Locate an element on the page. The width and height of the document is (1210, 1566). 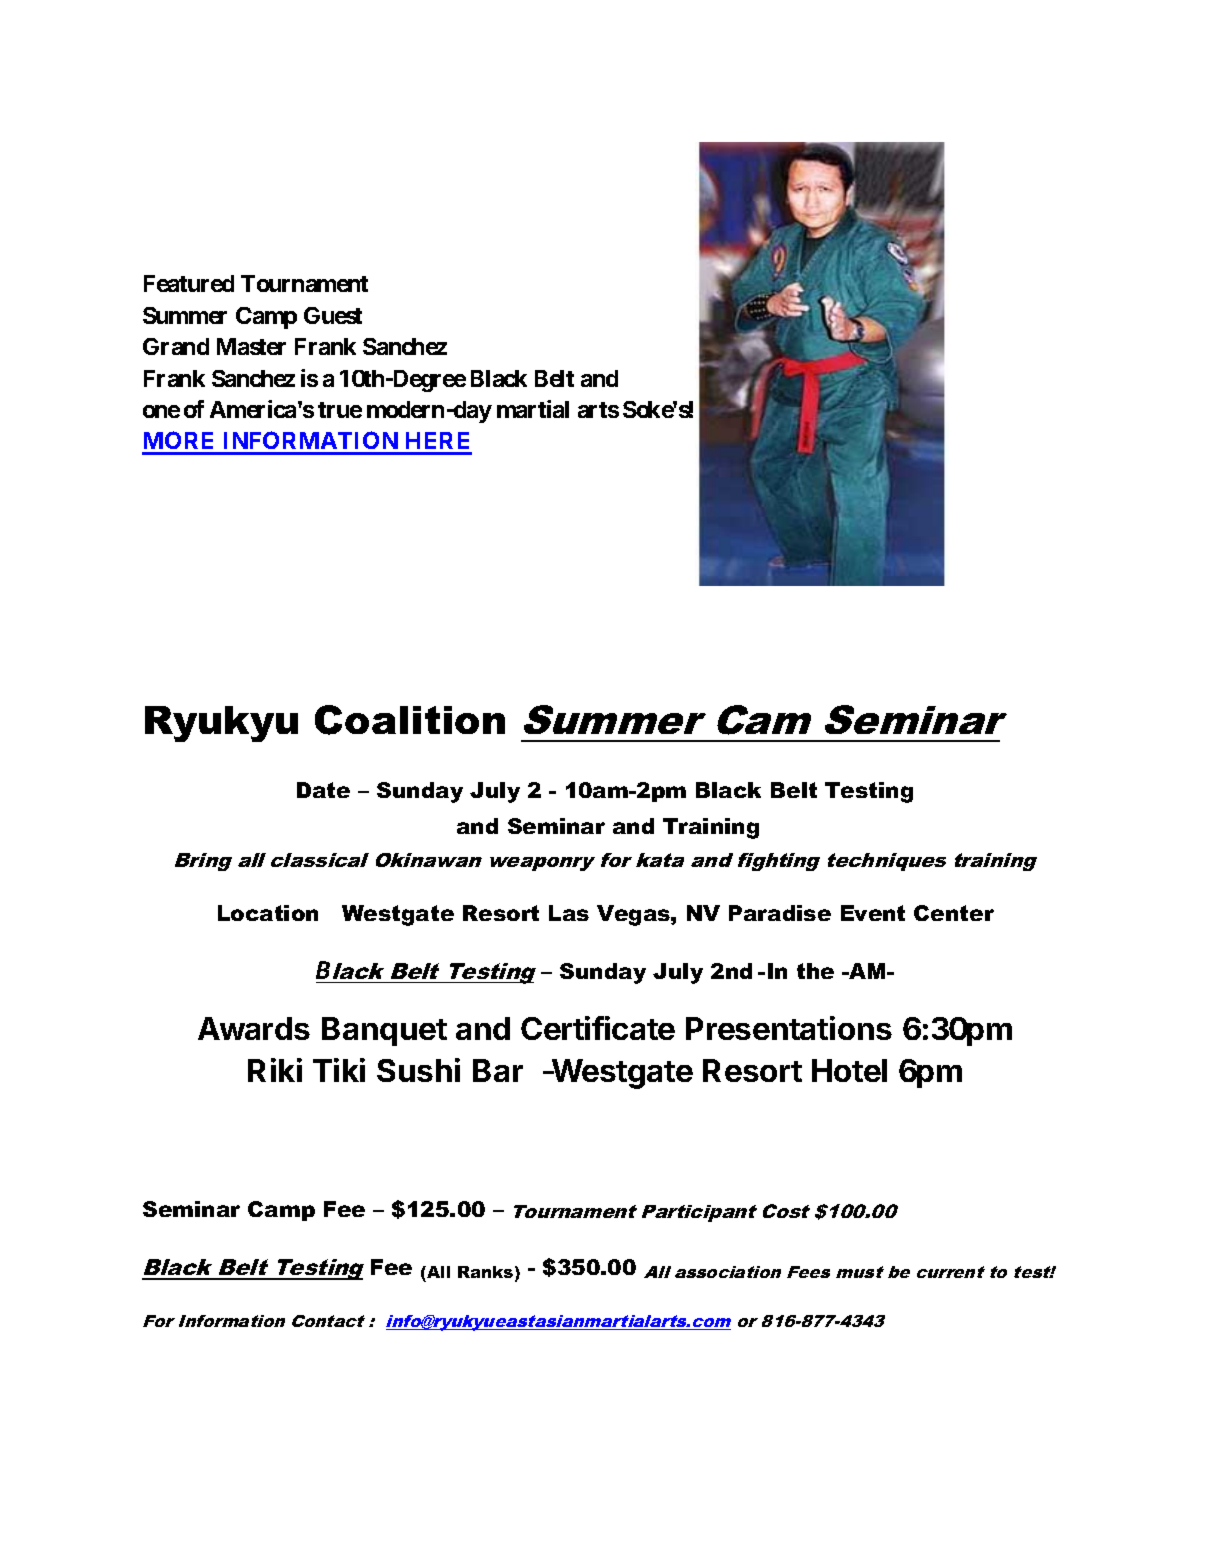
Master is located at coordinates (251, 346).
